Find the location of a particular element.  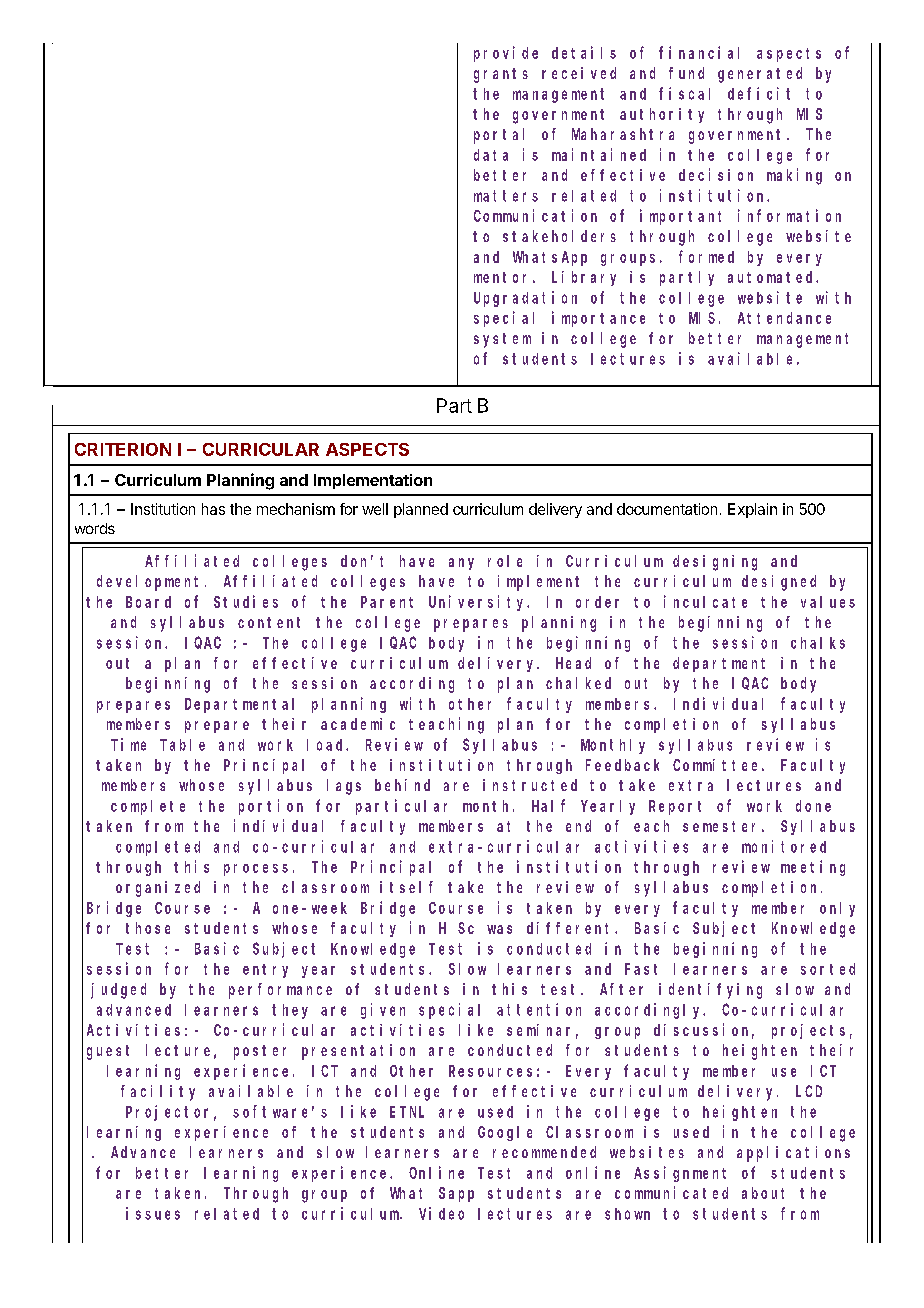

Video is located at coordinates (441, 1213).
